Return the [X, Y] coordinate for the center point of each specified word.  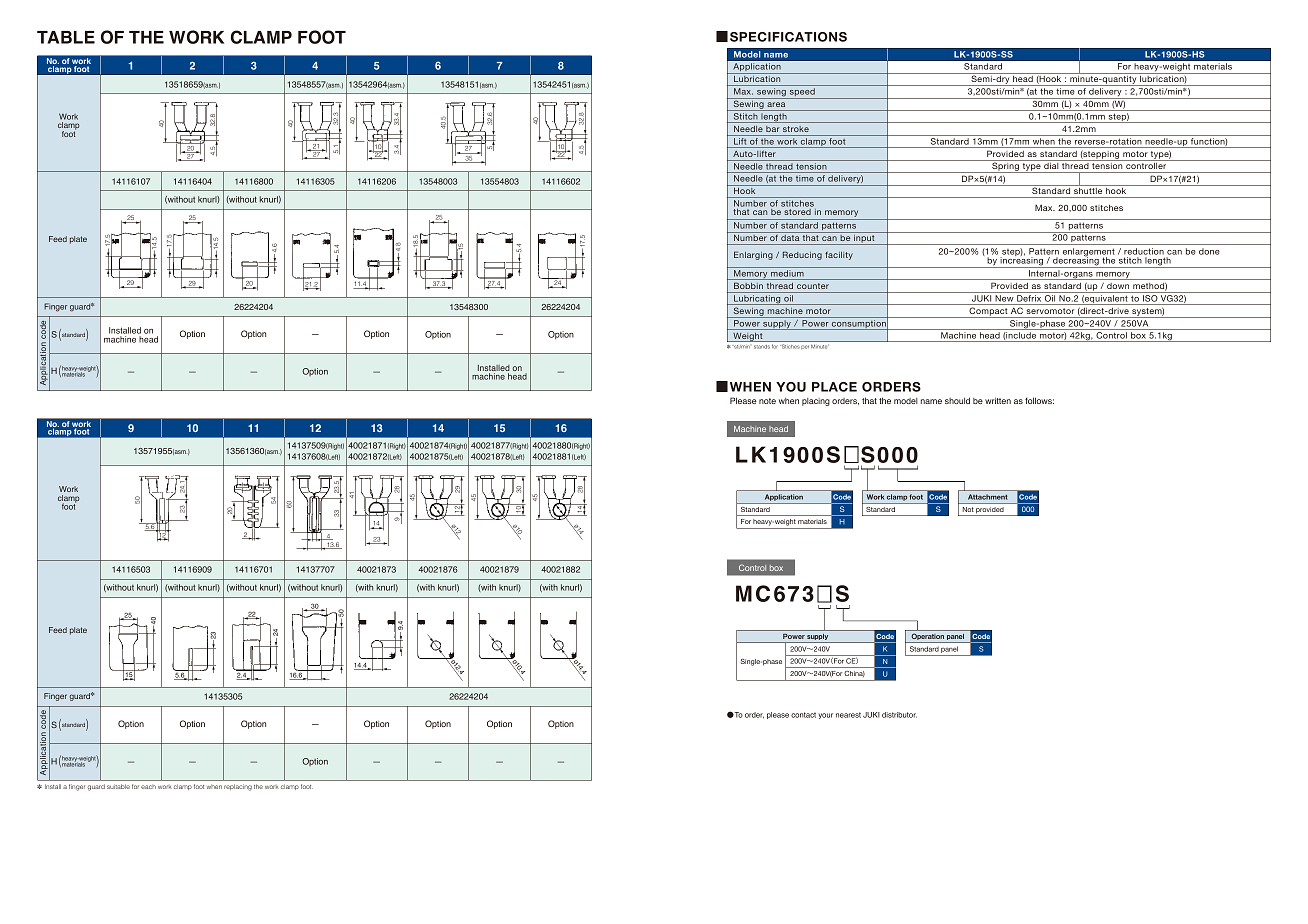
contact [803, 715]
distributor [899, 715]
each [148, 787]
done [1209, 251]
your [825, 716]
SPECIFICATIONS [788, 37]
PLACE [834, 387]
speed [802, 93]
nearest [848, 715]
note [767, 401]
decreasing [1076, 261]
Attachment [987, 497]
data [790, 236]
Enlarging [753, 255]
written [998, 400]
